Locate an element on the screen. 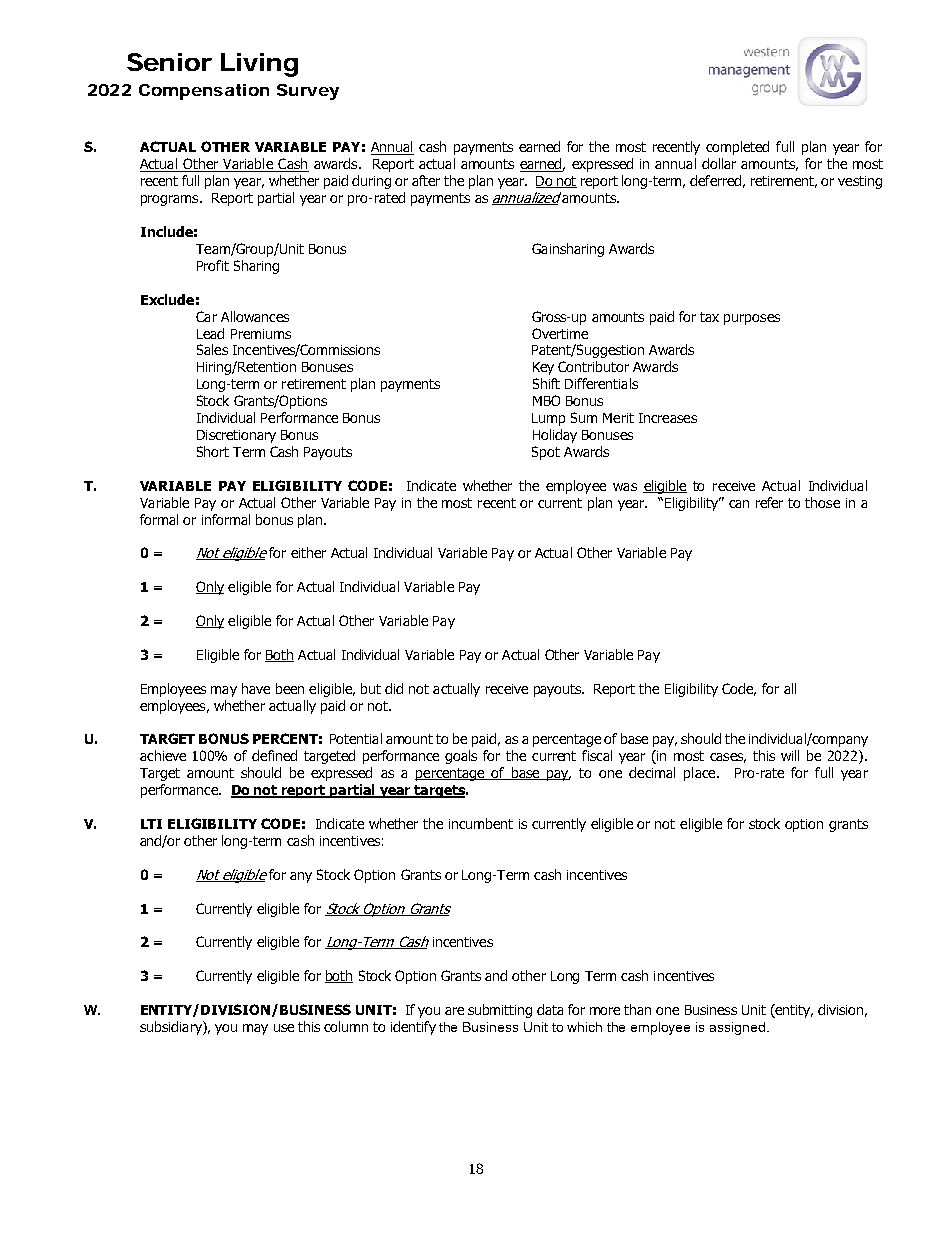 This screenshot has width=952, height=1233. subsidiary is located at coordinates (172, 1028).
